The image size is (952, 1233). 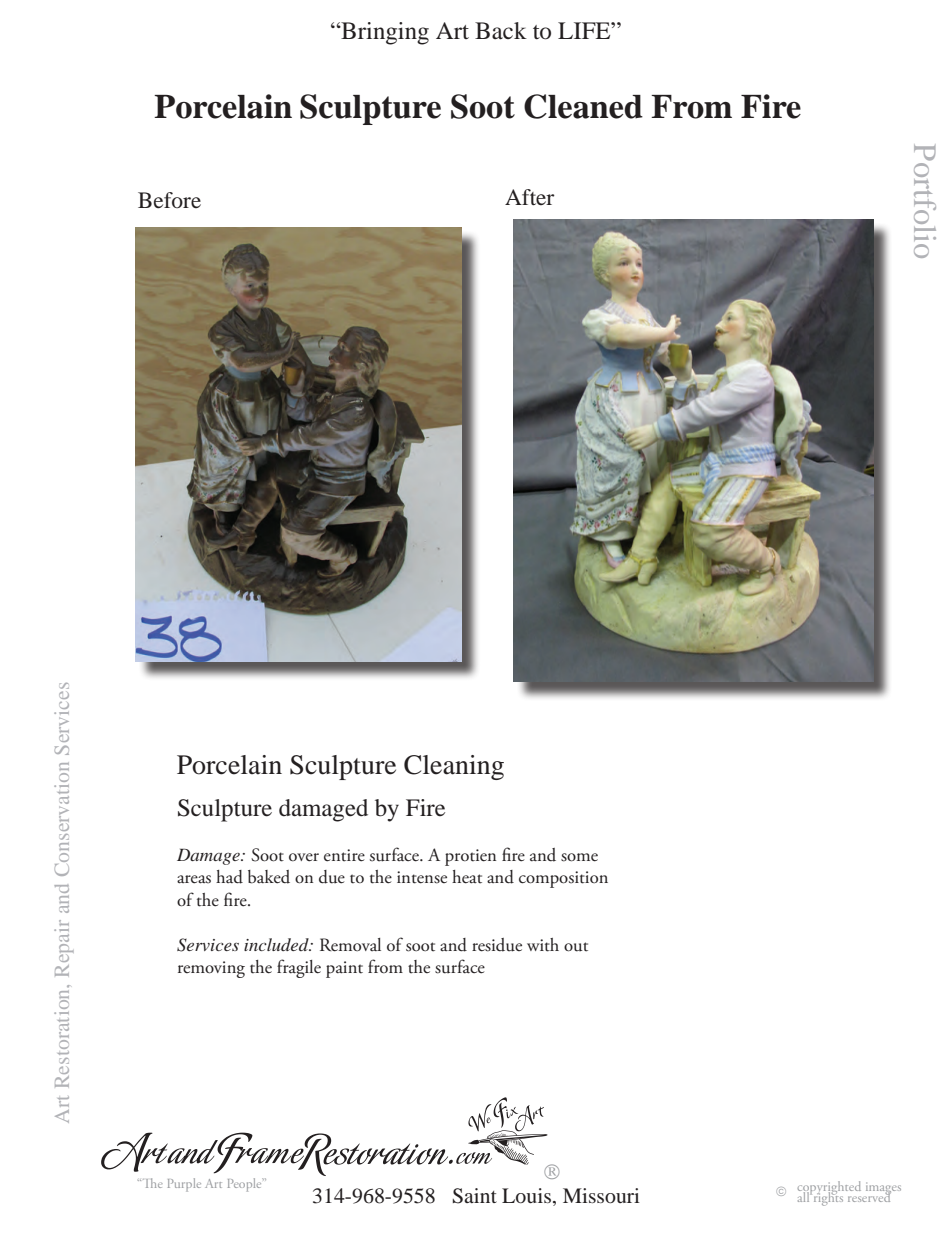 What do you see at coordinates (530, 197) in the document?
I see `After` at bounding box center [530, 197].
